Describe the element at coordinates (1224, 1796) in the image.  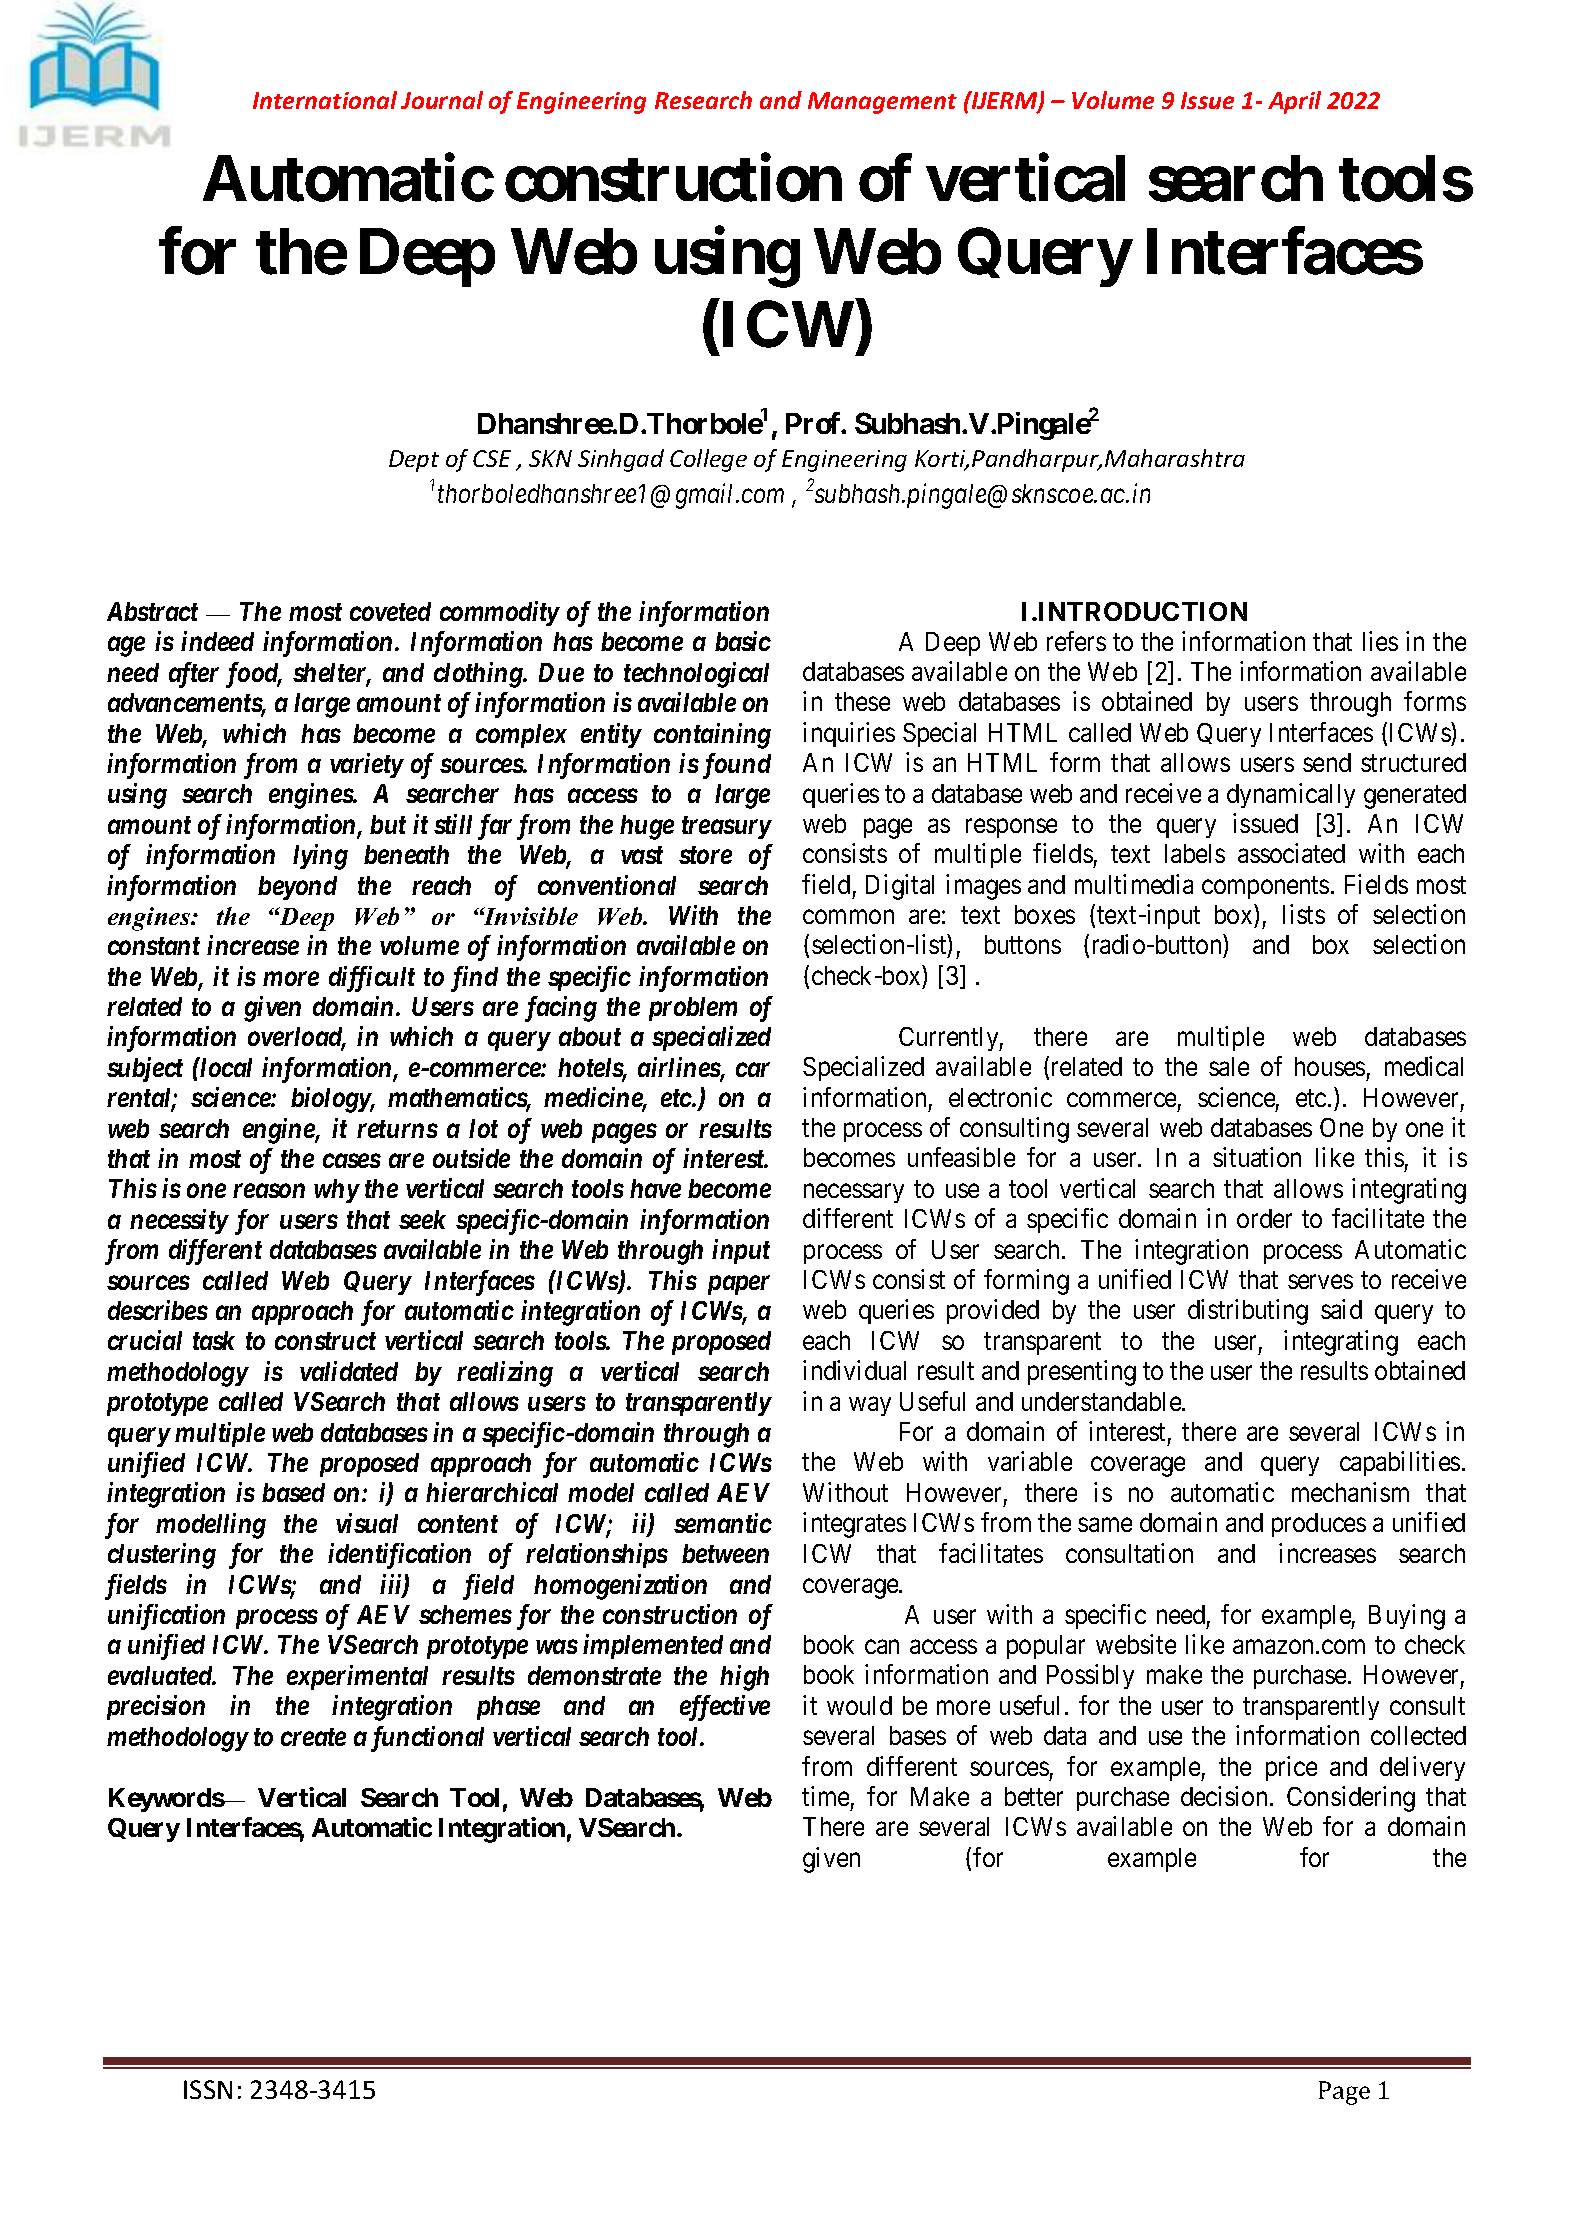
I see `decision` at that location.
